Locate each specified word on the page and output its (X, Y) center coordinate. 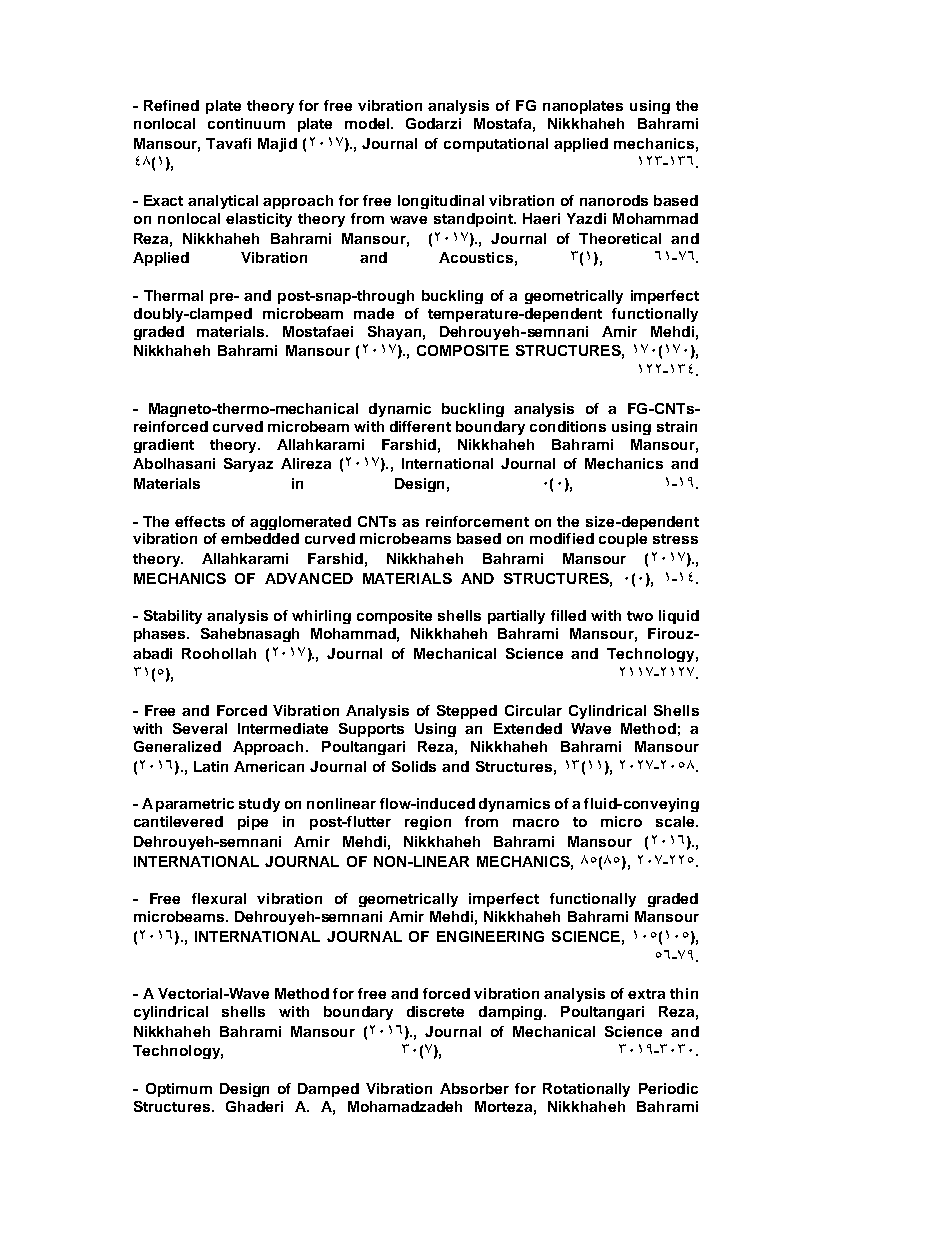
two (640, 616)
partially (516, 617)
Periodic (668, 1088)
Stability (173, 617)
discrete (435, 1011)
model (368, 123)
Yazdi (586, 218)
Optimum (179, 1090)
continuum (246, 123)
